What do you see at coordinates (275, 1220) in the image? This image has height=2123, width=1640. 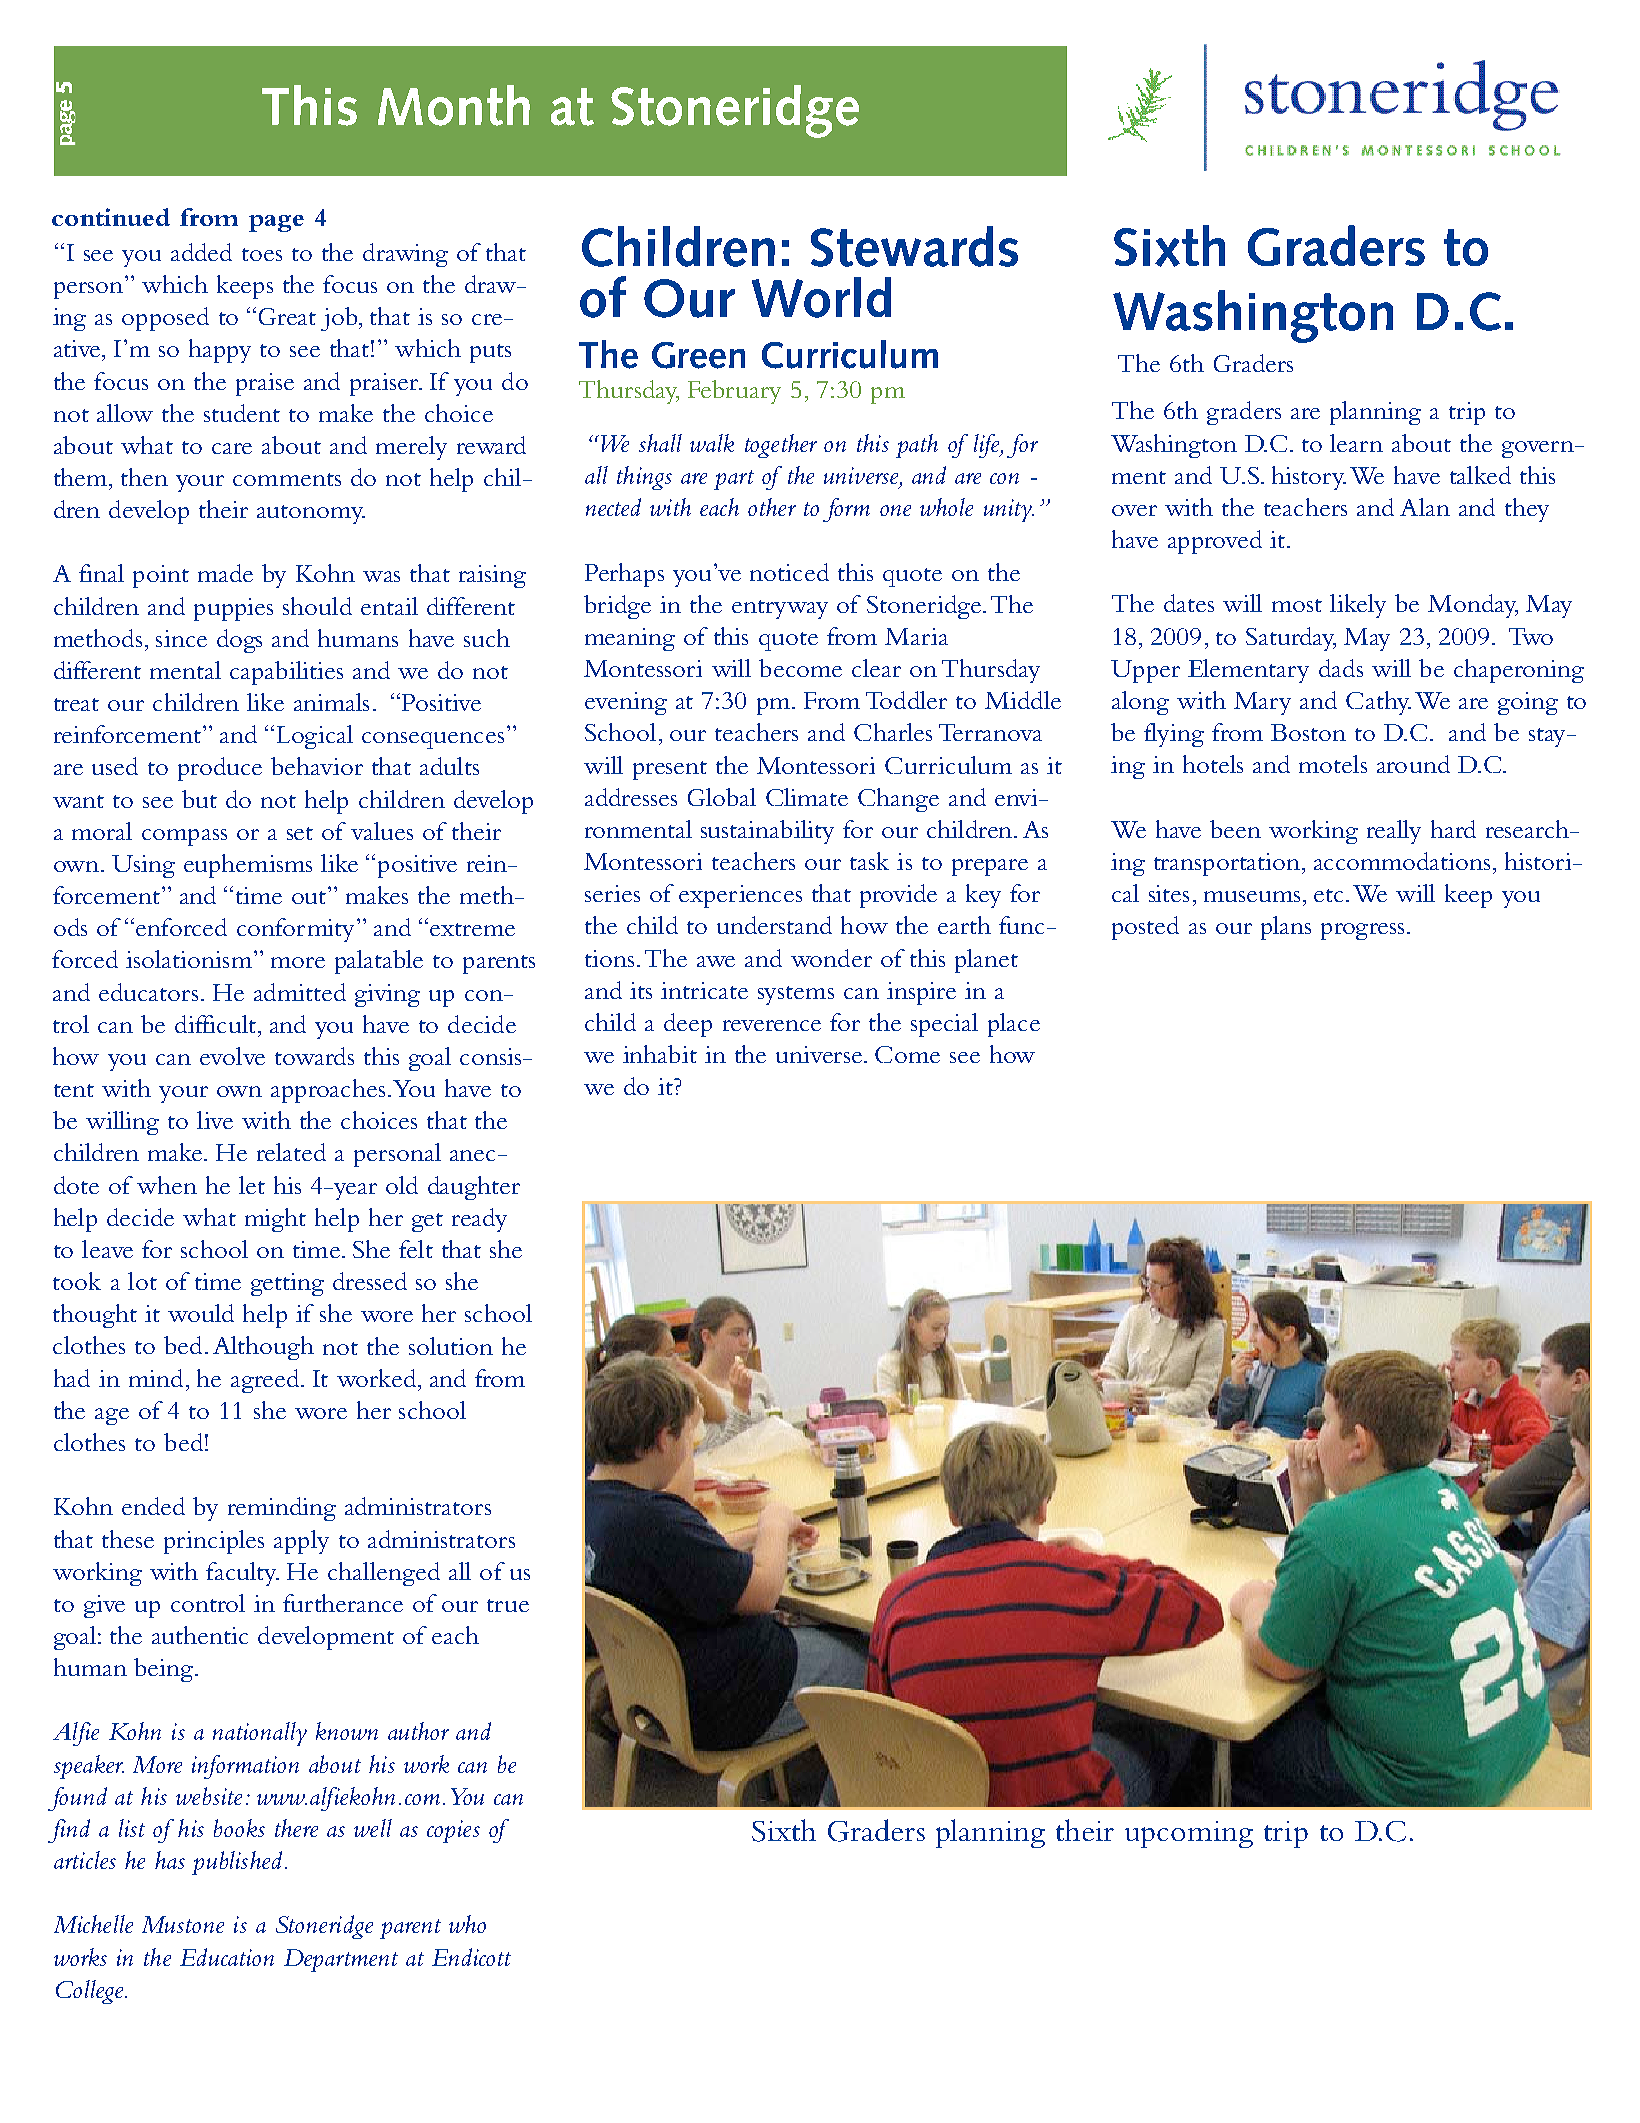 I see `might` at bounding box center [275, 1220].
